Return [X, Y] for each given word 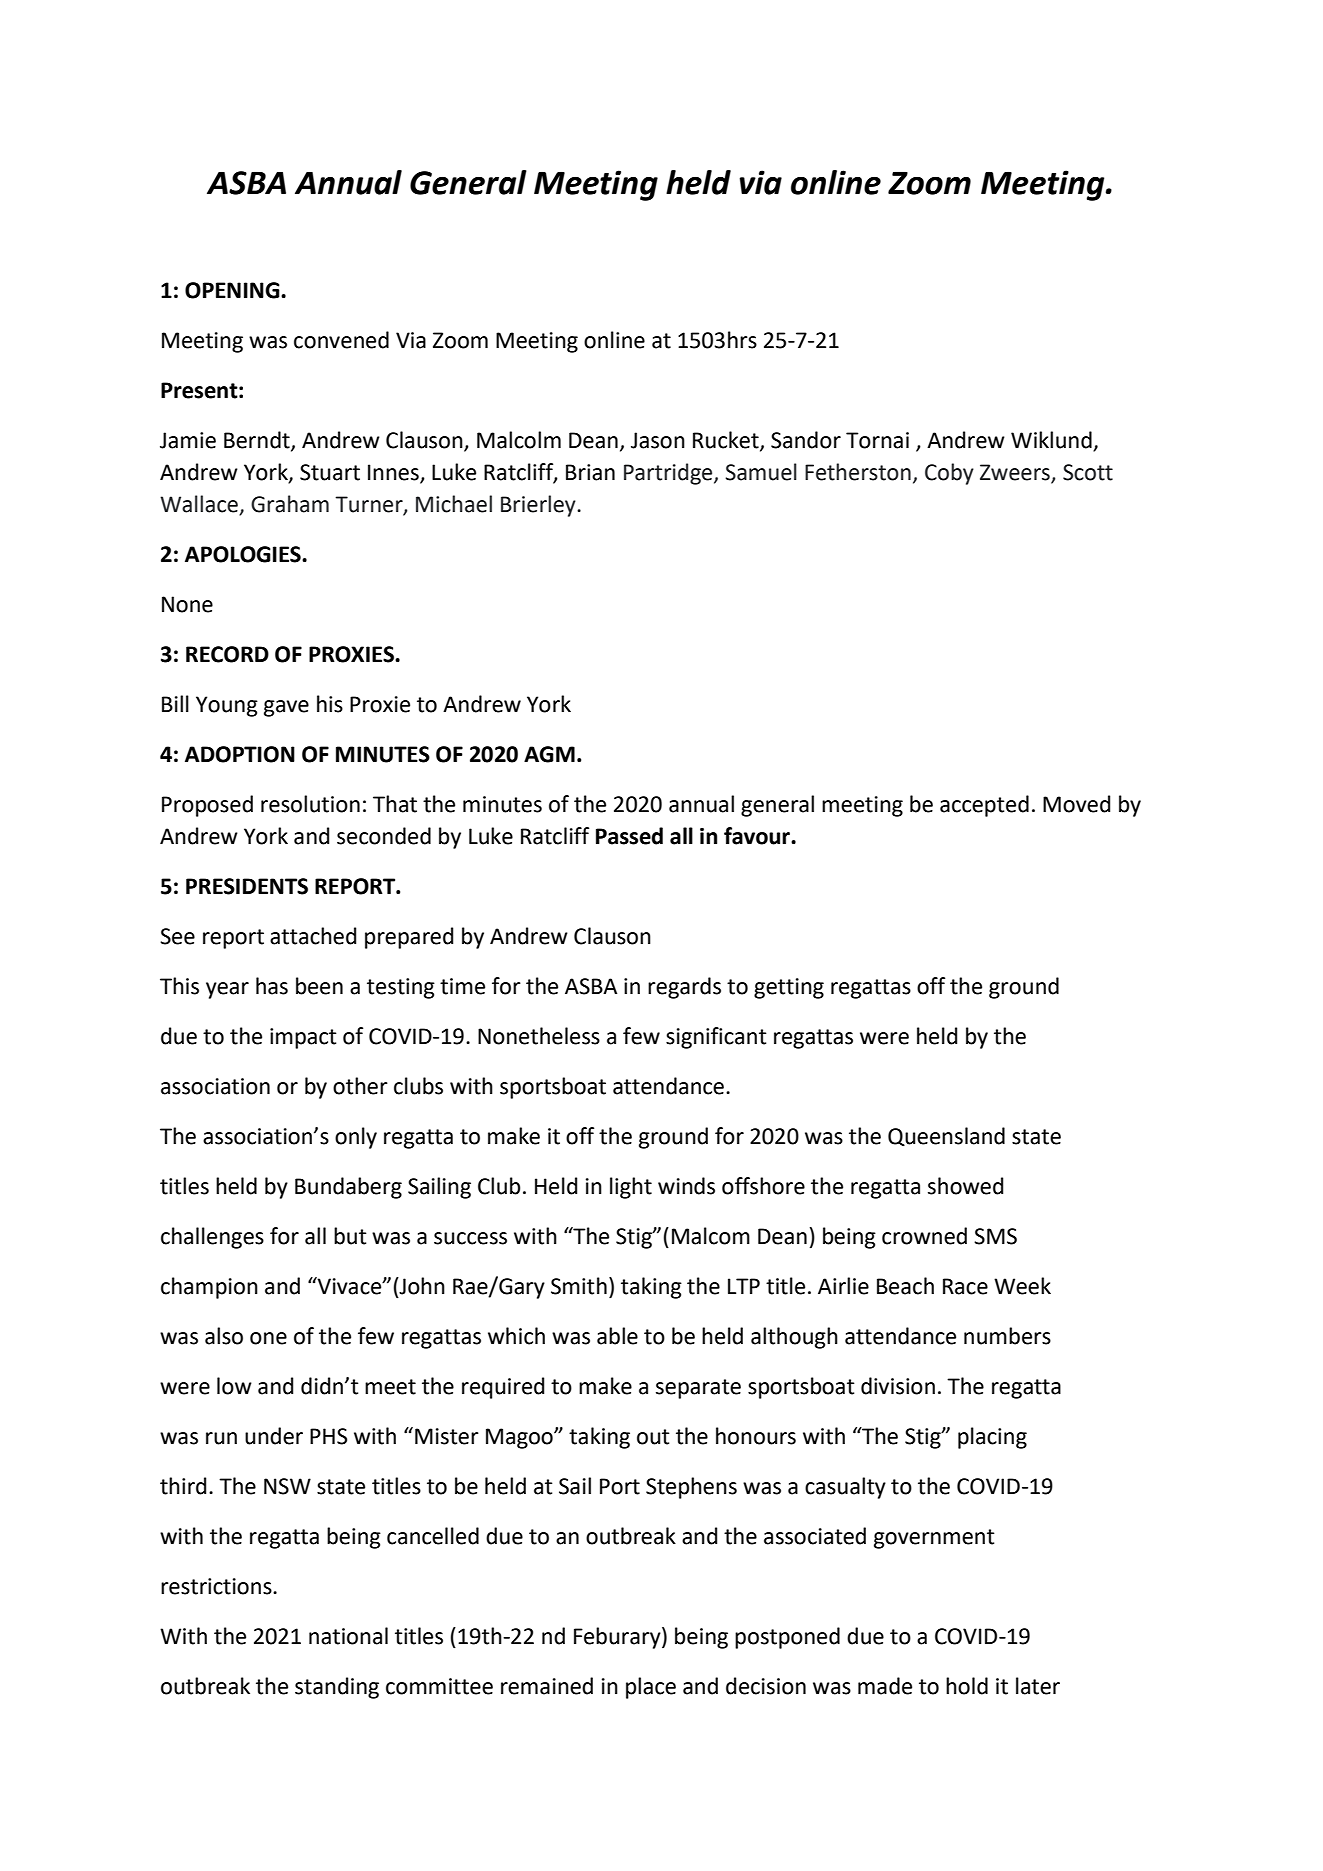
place [651, 1688]
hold [967, 1686]
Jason [658, 440]
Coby [949, 474]
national [348, 1636]
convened [341, 340]
